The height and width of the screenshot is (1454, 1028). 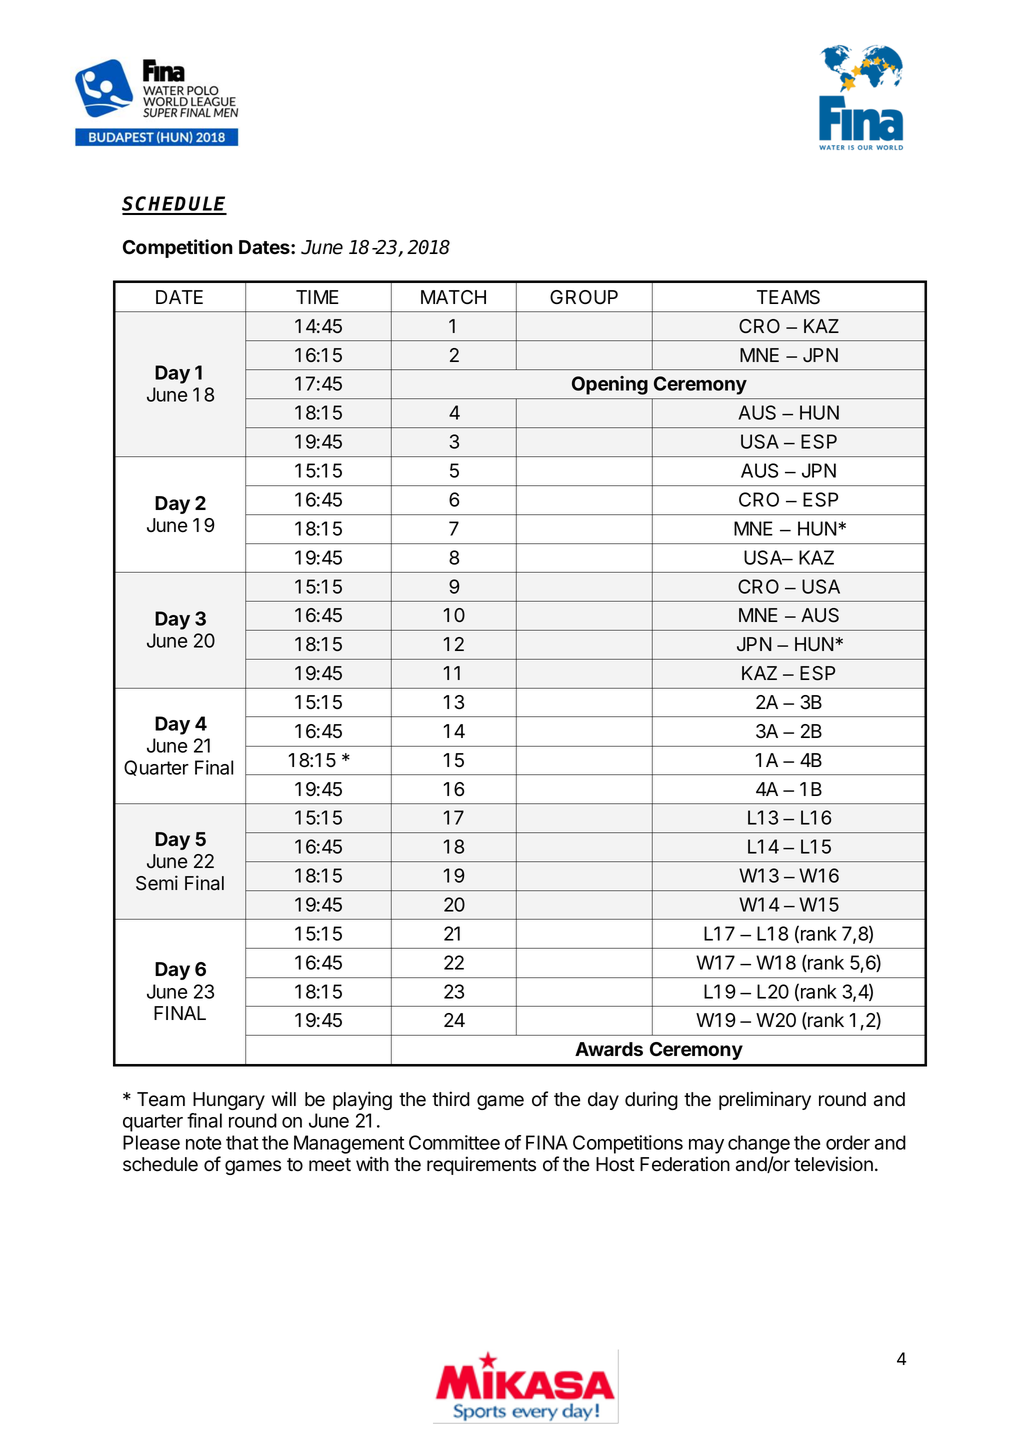 I want to click on Awards, so click(x=609, y=1049).
